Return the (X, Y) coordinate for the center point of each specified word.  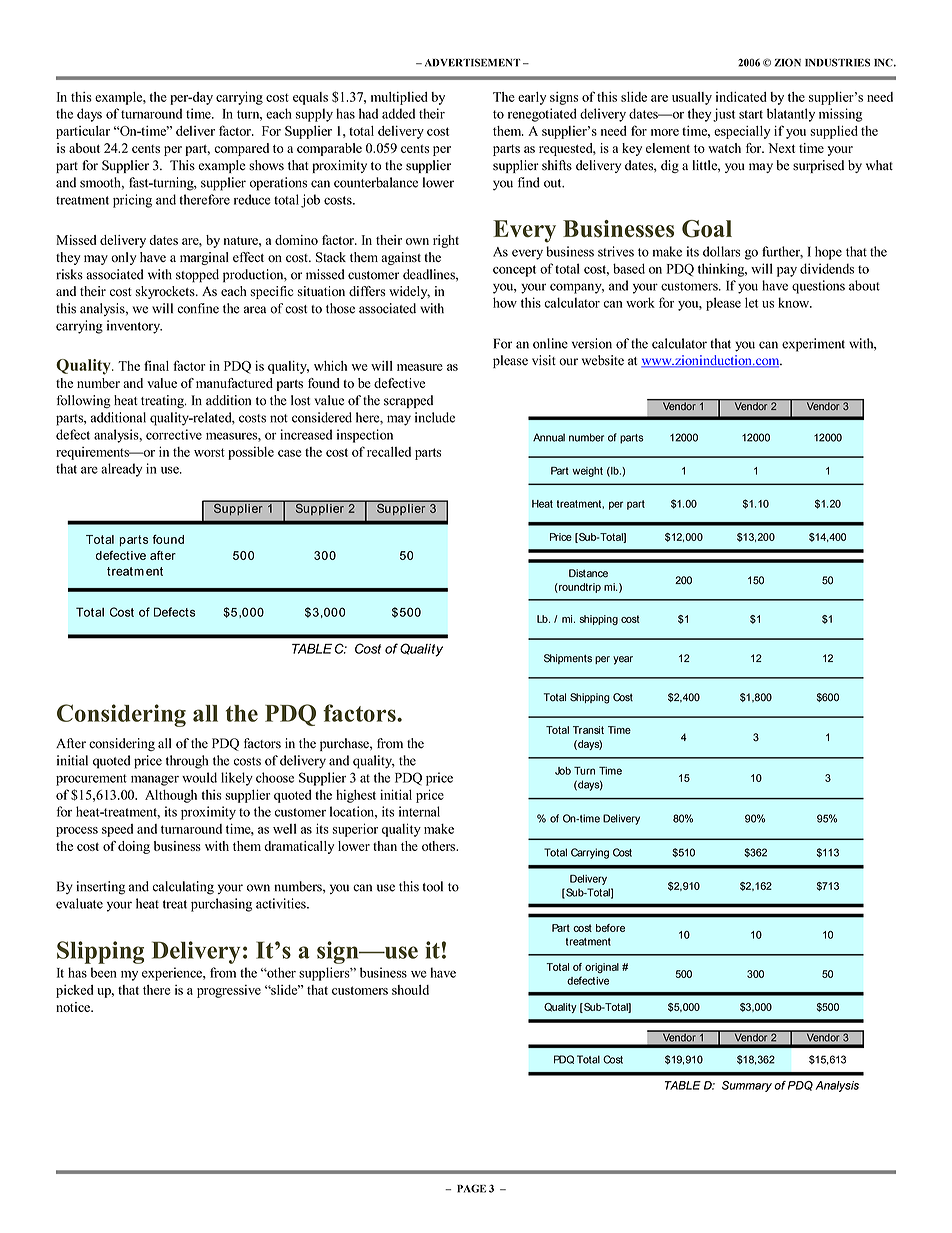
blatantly (791, 115)
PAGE (471, 1188)
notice (74, 1007)
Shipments (568, 659)
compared (241, 149)
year (623, 660)
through (187, 762)
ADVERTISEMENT (472, 62)
